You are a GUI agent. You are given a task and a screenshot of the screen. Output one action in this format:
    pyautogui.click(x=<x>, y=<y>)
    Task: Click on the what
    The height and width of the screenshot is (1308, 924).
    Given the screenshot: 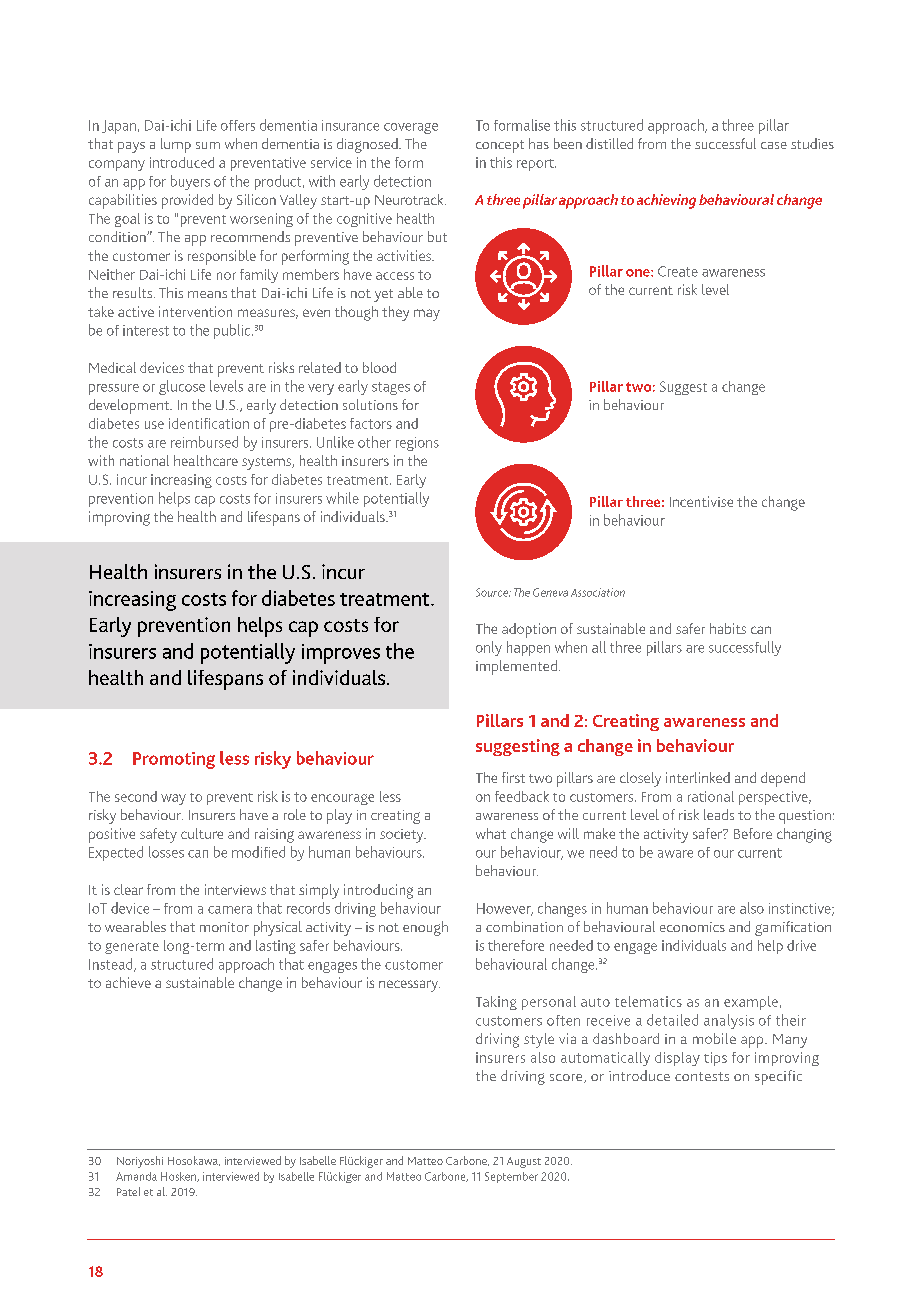 What is the action you would take?
    pyautogui.click(x=491, y=833)
